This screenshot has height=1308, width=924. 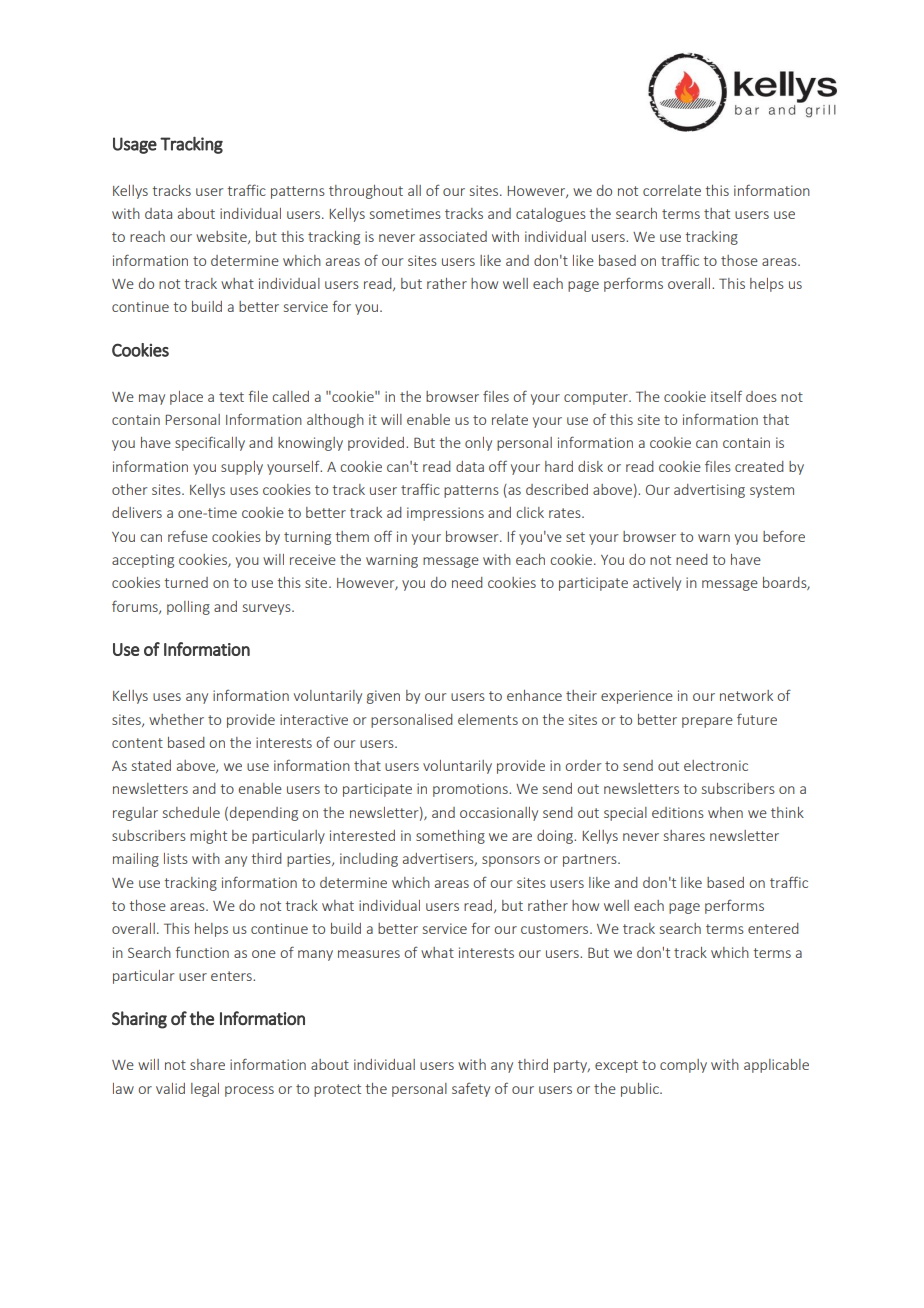 What do you see at coordinates (135, 145) in the screenshot?
I see `Usage` at bounding box center [135, 145].
